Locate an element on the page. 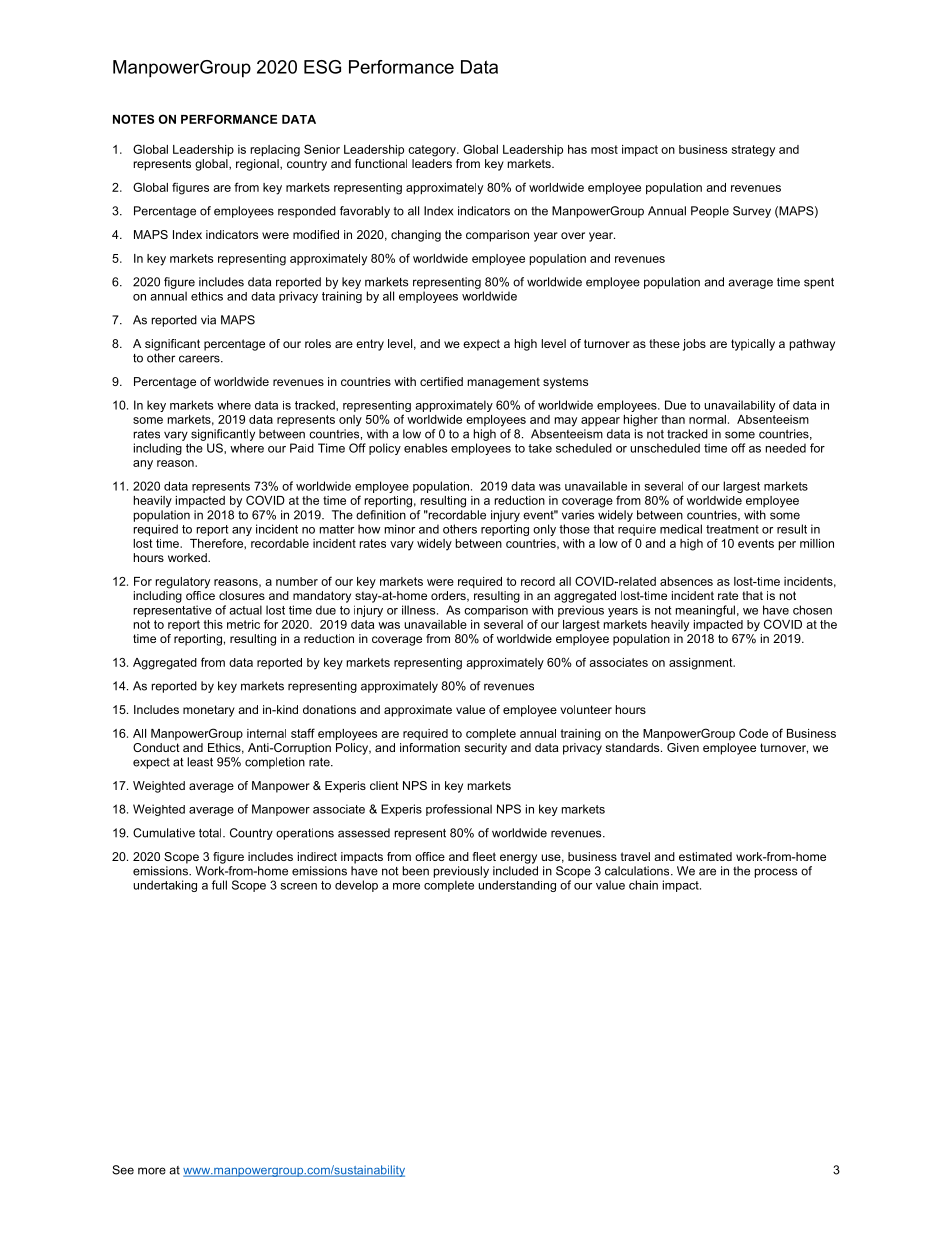  typically is located at coordinates (753, 345).
